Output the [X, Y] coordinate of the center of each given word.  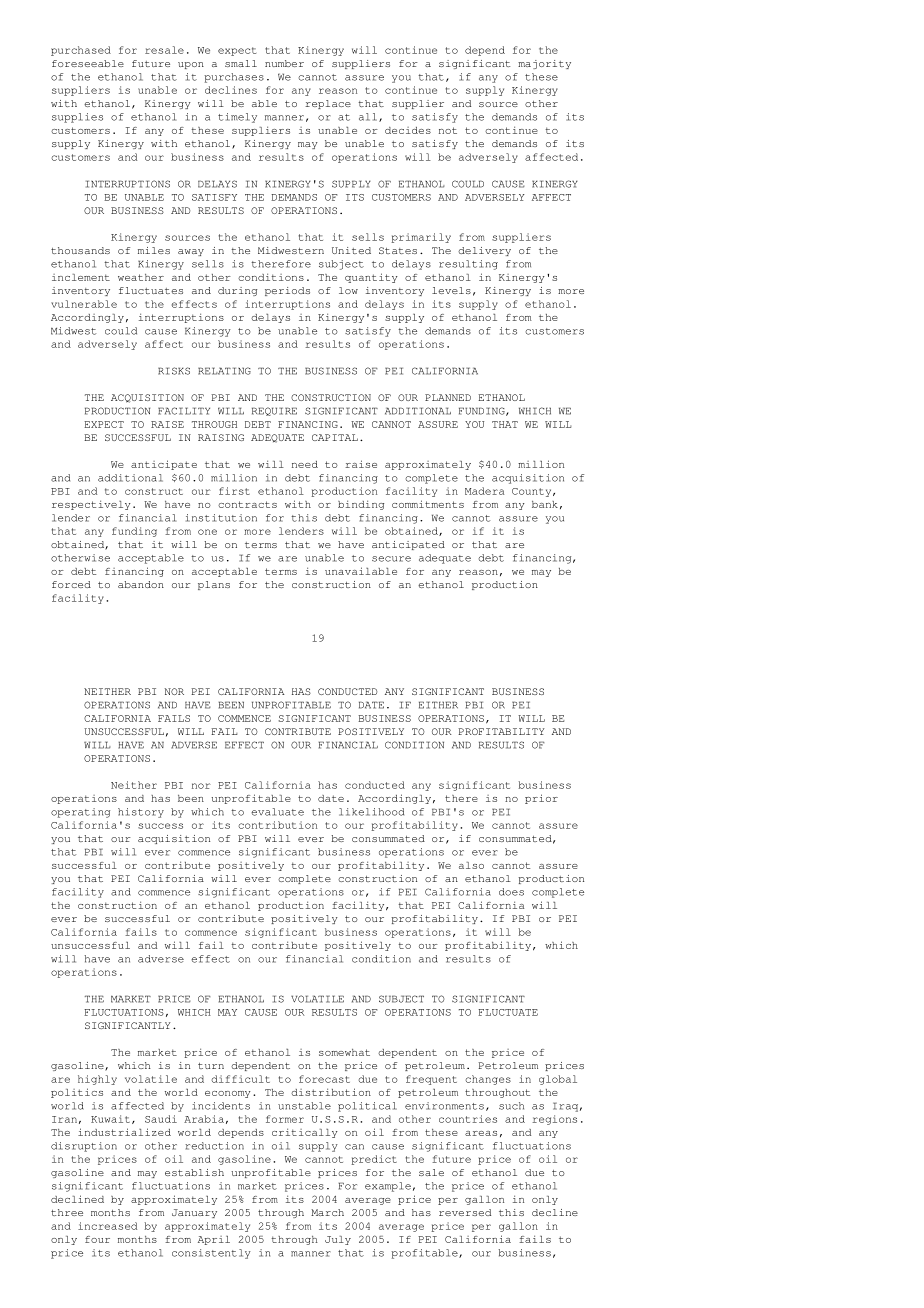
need [305, 464]
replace [328, 104]
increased [107, 1226]
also [471, 865]
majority [544, 64]
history [141, 813]
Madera [484, 491]
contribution [277, 825]
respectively [91, 505]
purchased [81, 51]
